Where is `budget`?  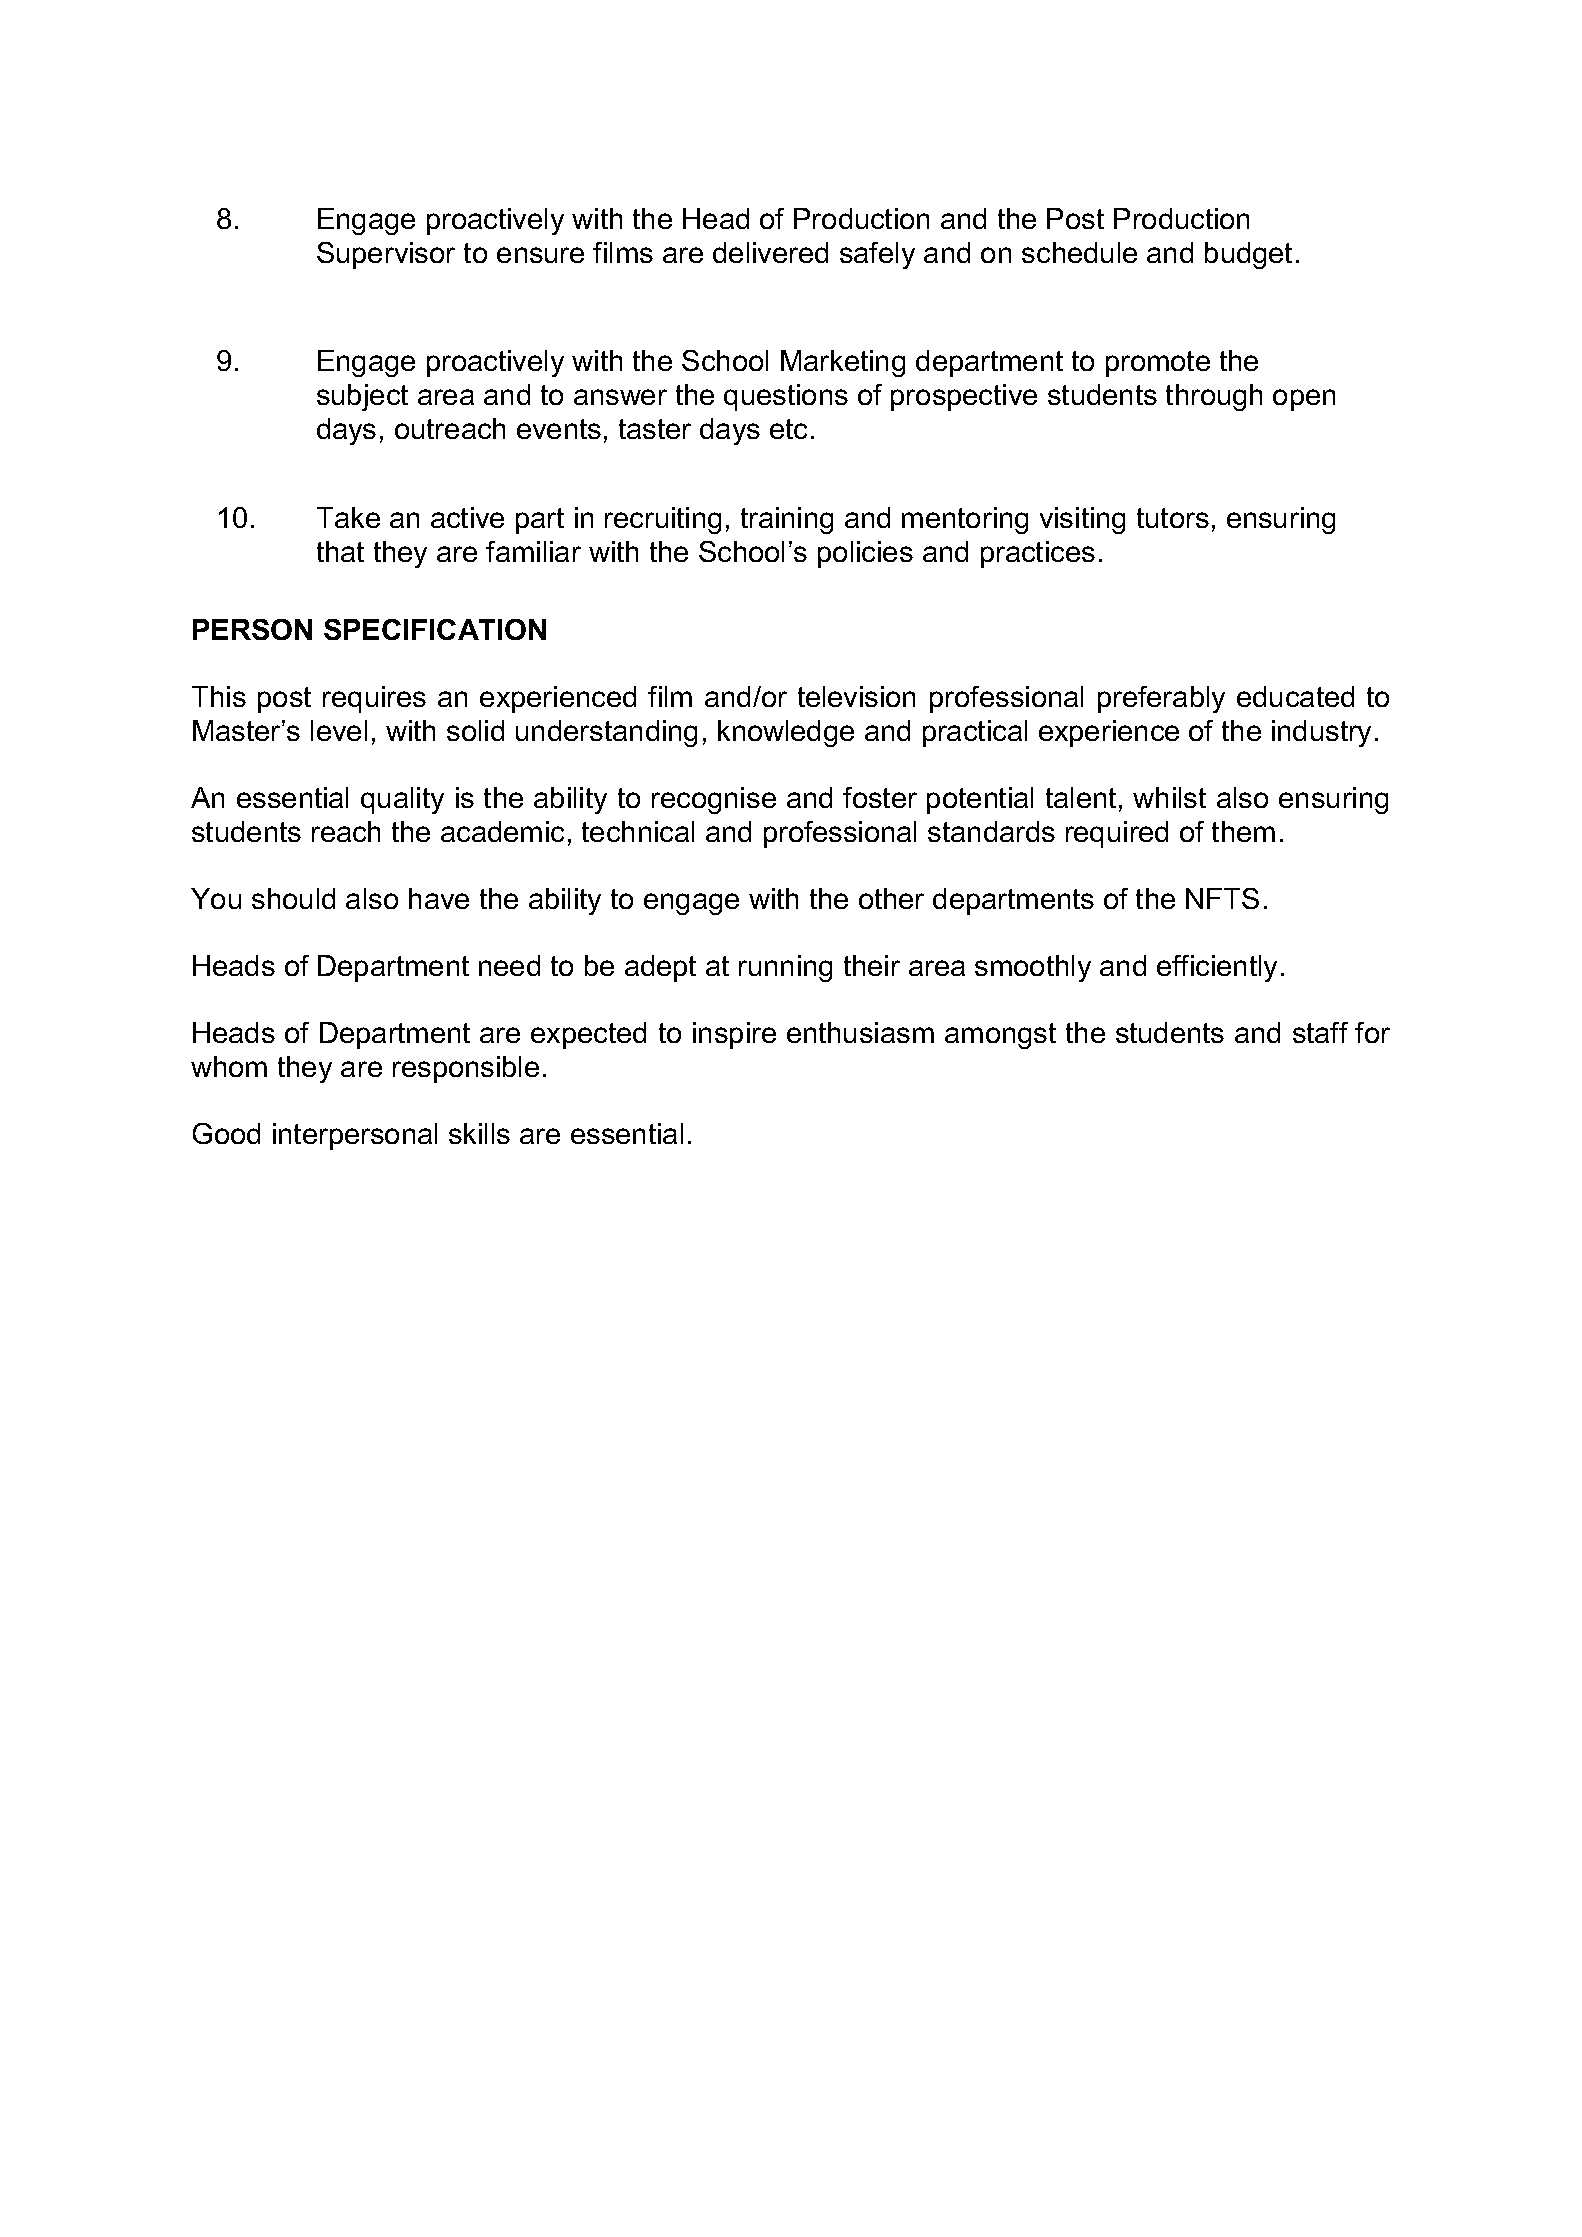
budget is located at coordinates (1248, 255).
